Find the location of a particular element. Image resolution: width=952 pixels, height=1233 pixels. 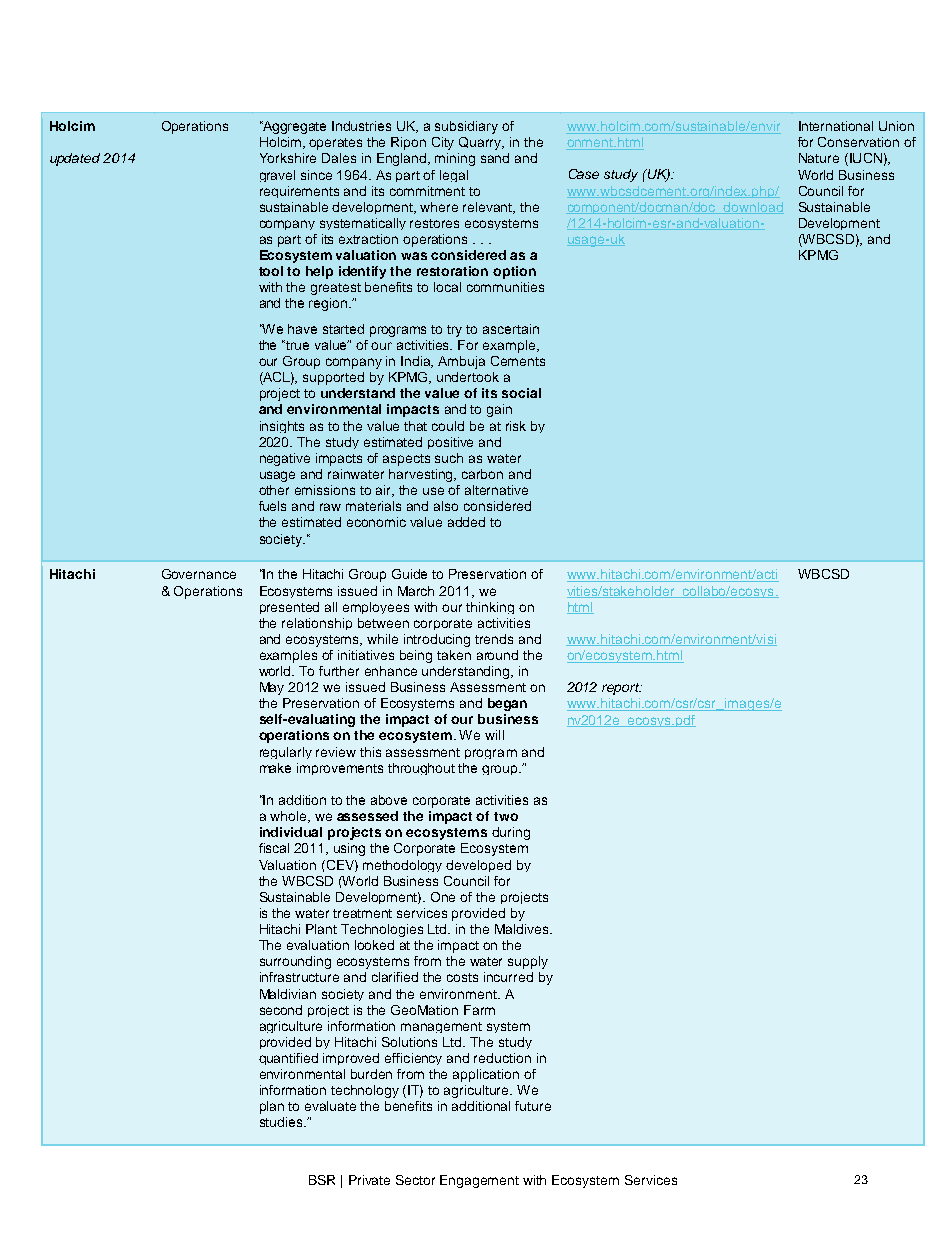

added is located at coordinates (466, 522).
